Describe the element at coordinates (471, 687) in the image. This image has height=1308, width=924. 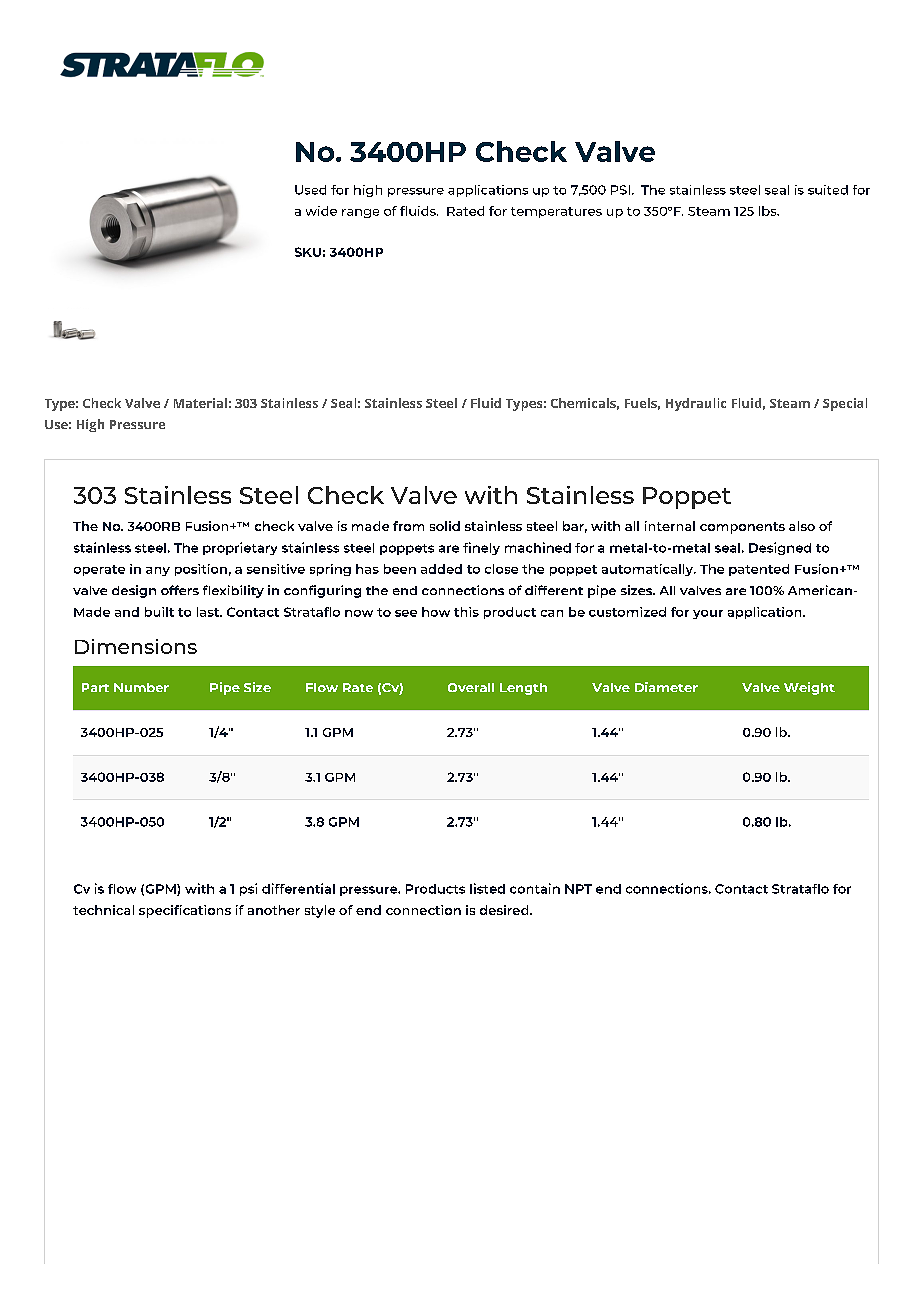
I see `Overall` at that location.
